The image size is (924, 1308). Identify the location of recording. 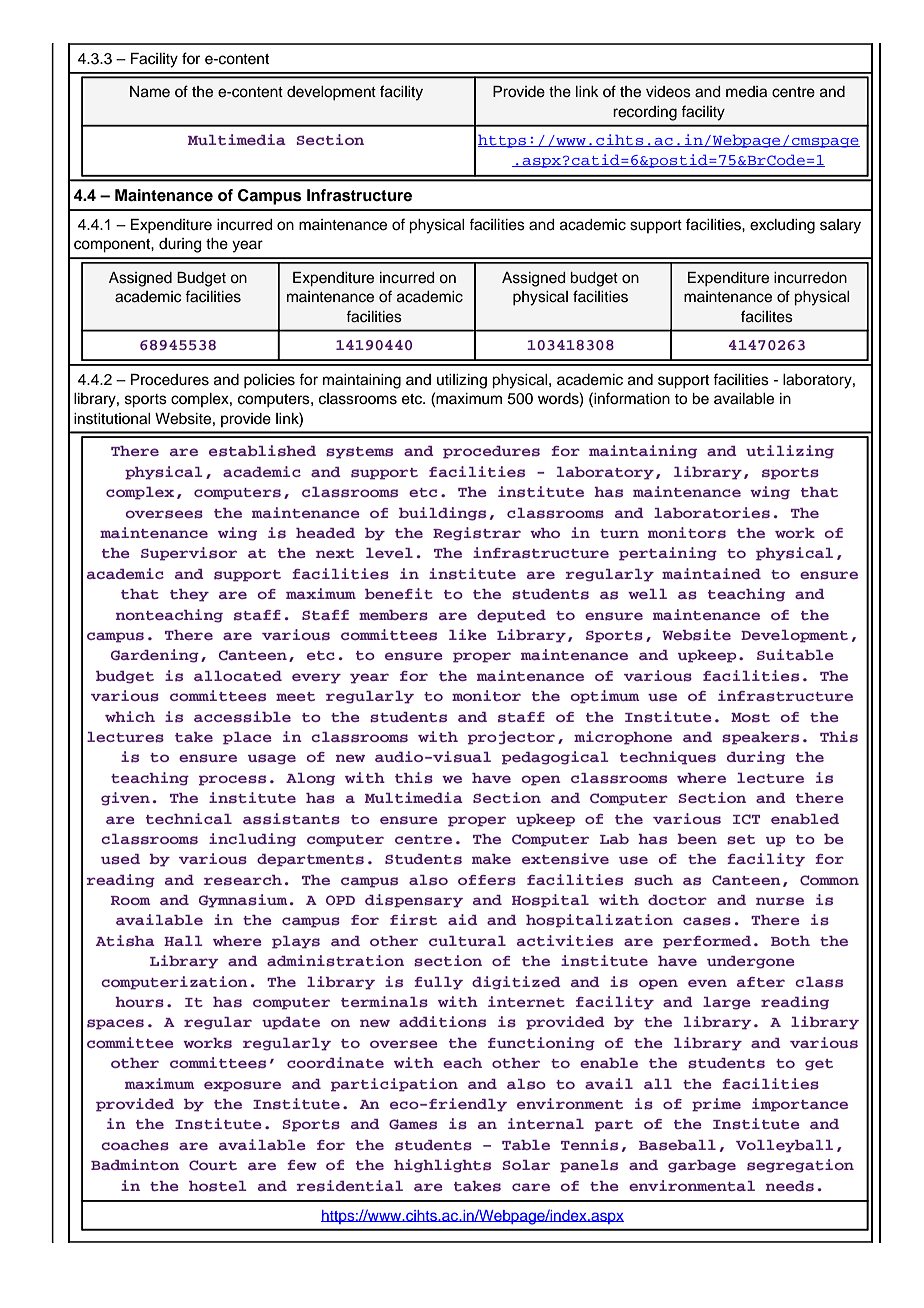
(645, 113).
